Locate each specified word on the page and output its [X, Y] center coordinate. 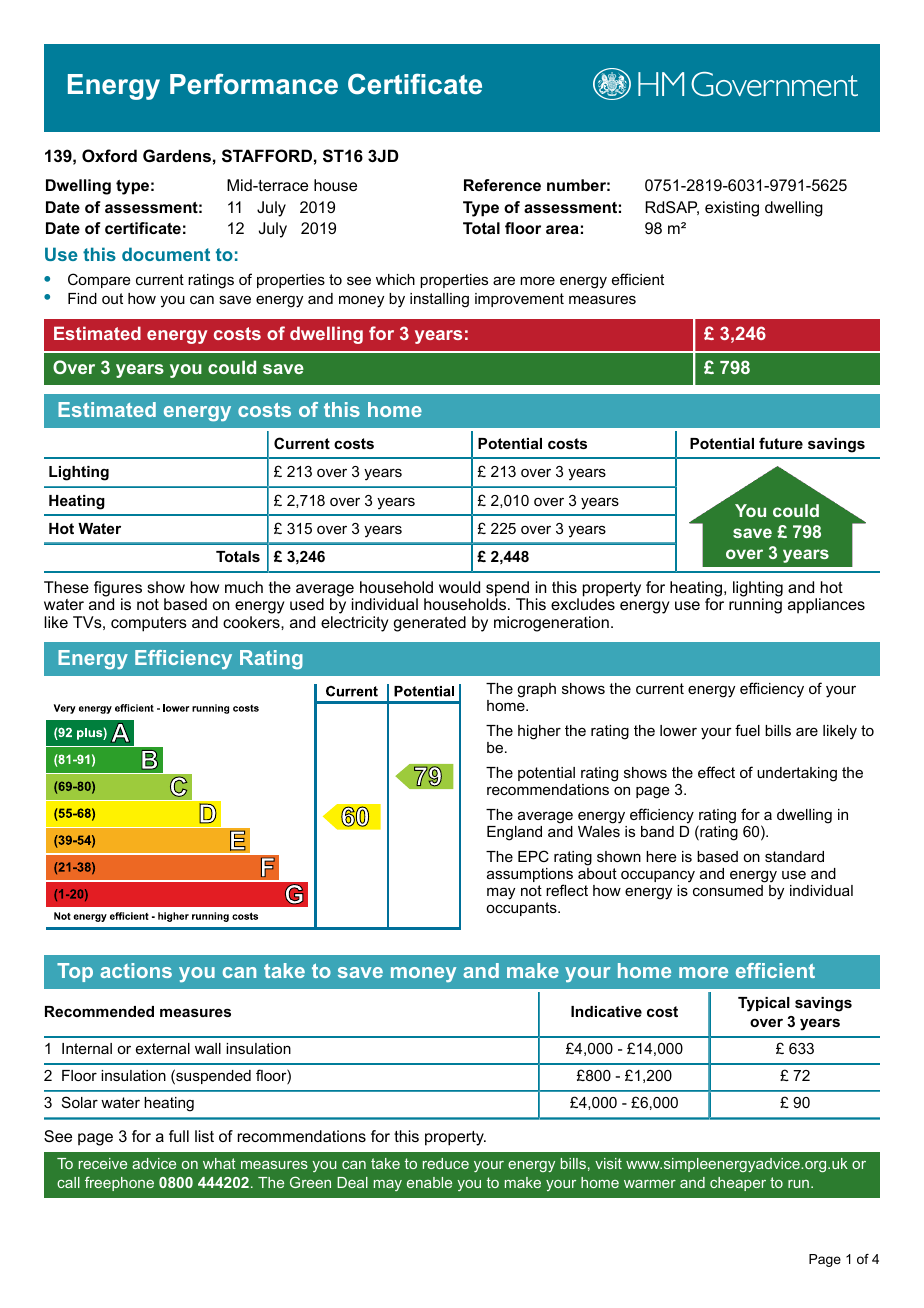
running [755, 606]
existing [732, 209]
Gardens [177, 155]
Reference [502, 185]
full [179, 1136]
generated [430, 624]
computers [149, 624]
